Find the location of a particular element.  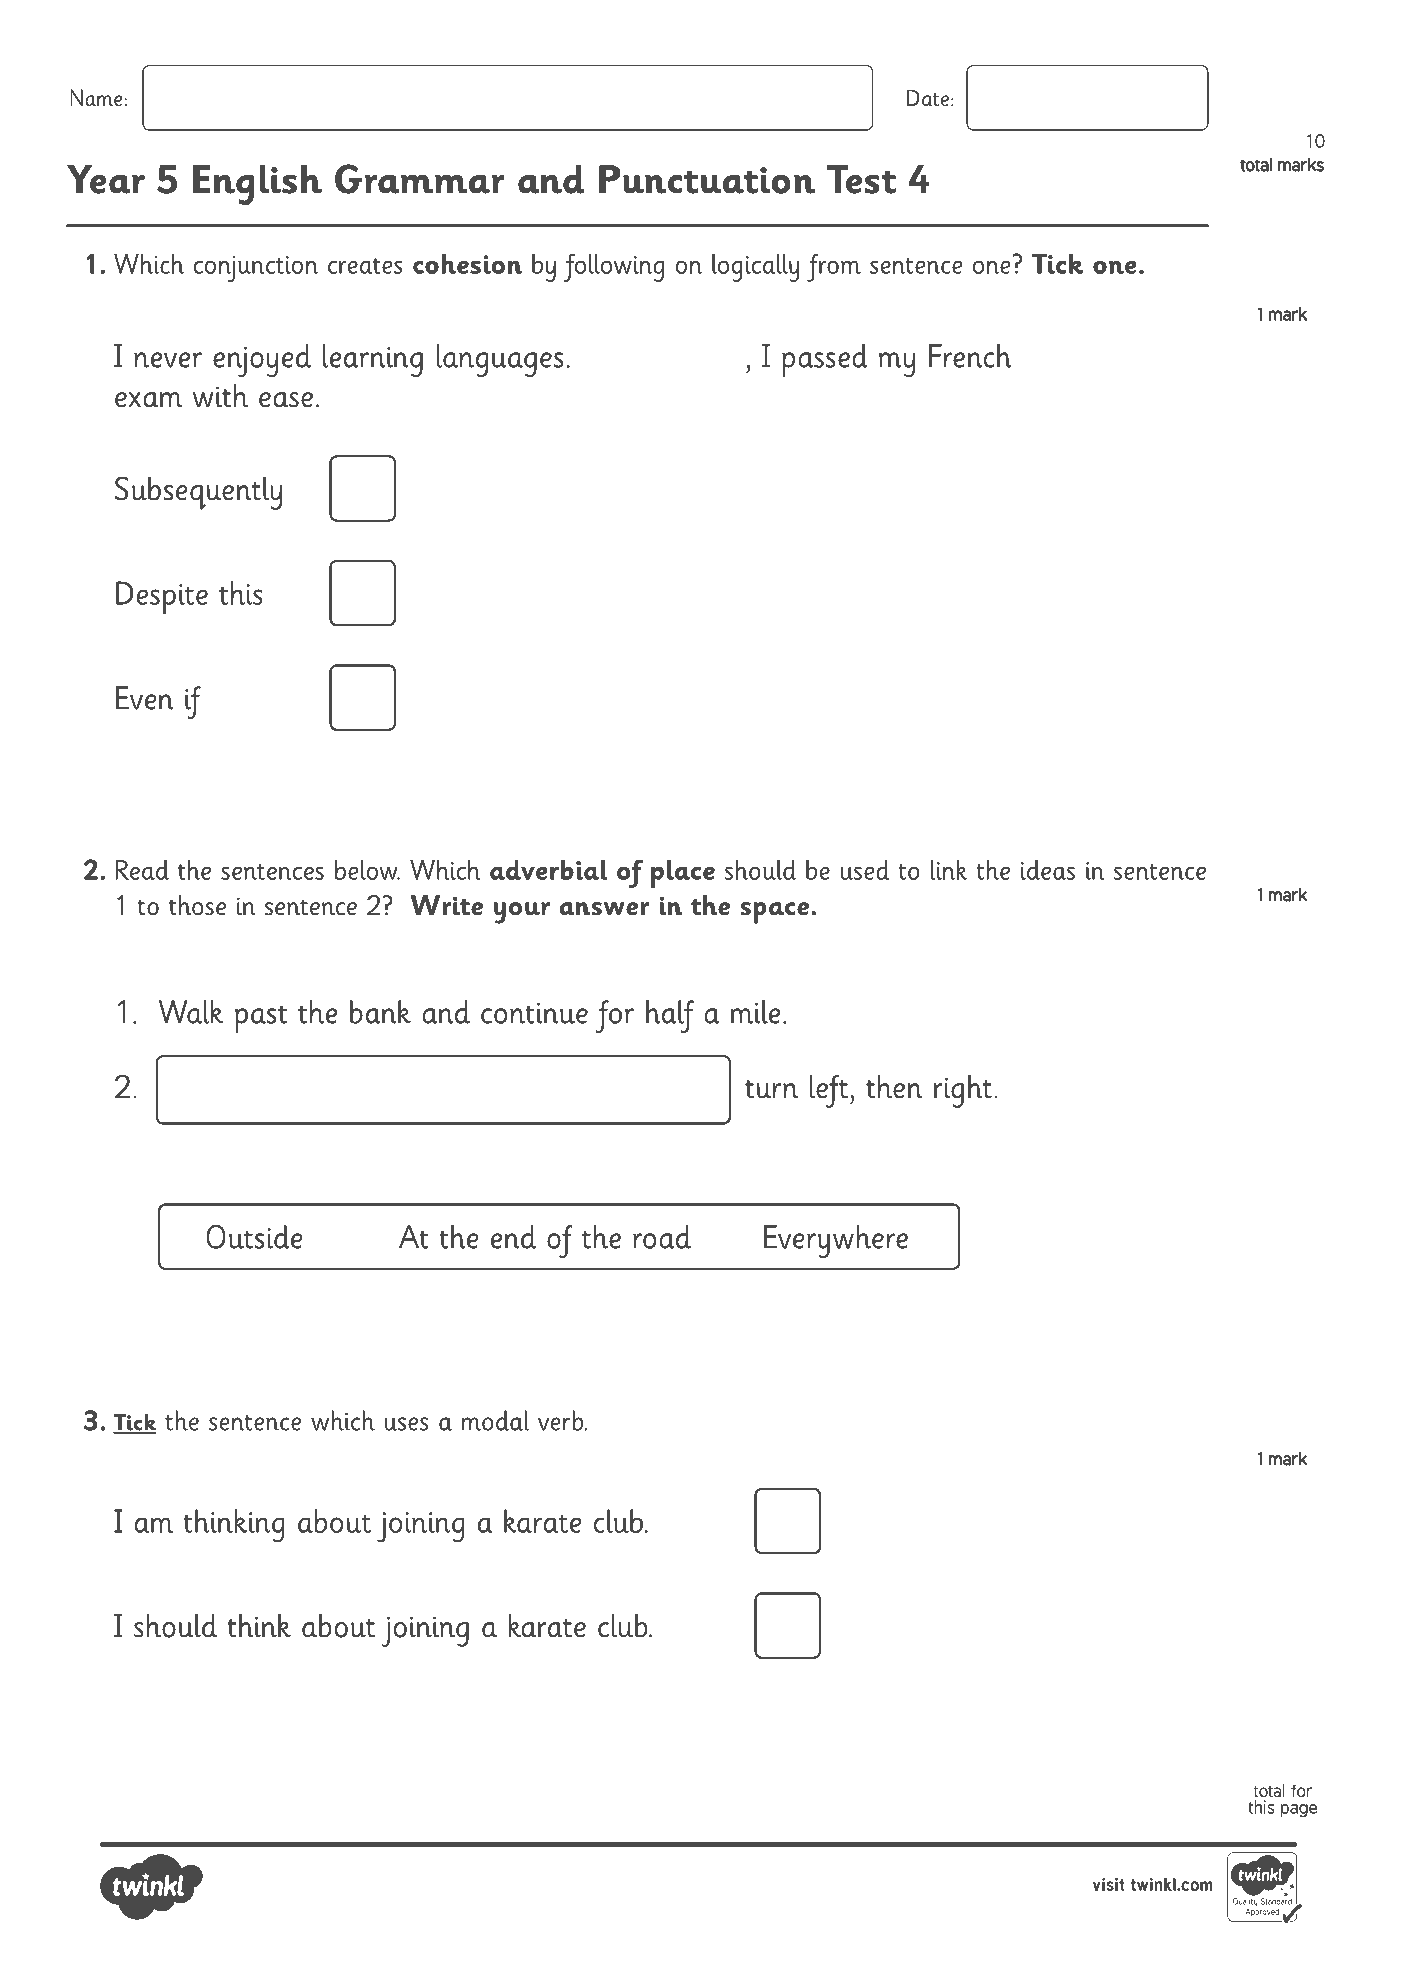

ideas is located at coordinates (1048, 869).
